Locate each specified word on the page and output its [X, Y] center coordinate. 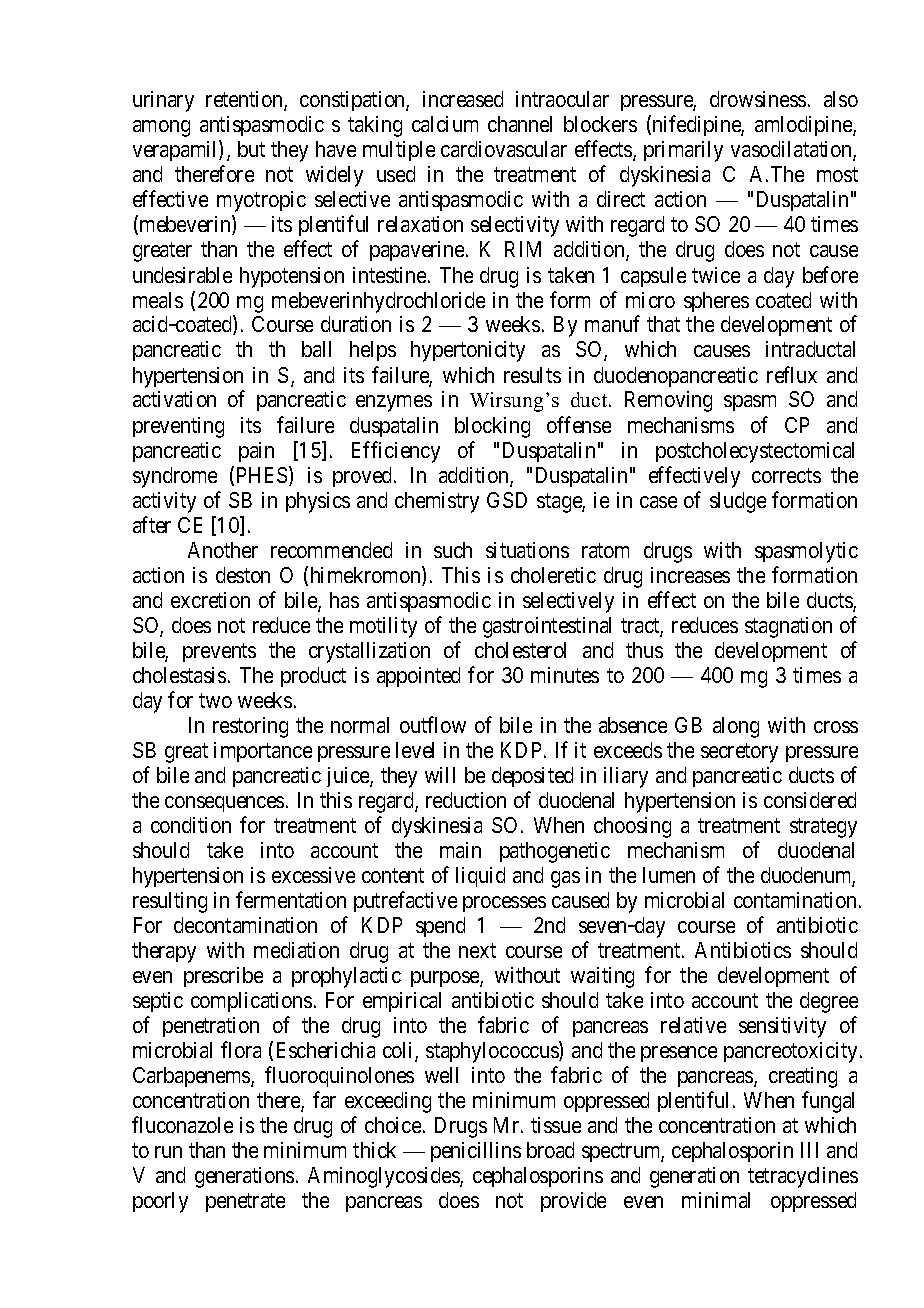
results [532, 375]
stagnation [788, 627]
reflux [792, 374]
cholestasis [179, 675]
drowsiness [758, 99]
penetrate [245, 1202]
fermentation [291, 899]
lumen [669, 875]
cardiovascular [504, 149]
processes [504, 904]
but [251, 149]
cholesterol [520, 650]
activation [174, 399]
